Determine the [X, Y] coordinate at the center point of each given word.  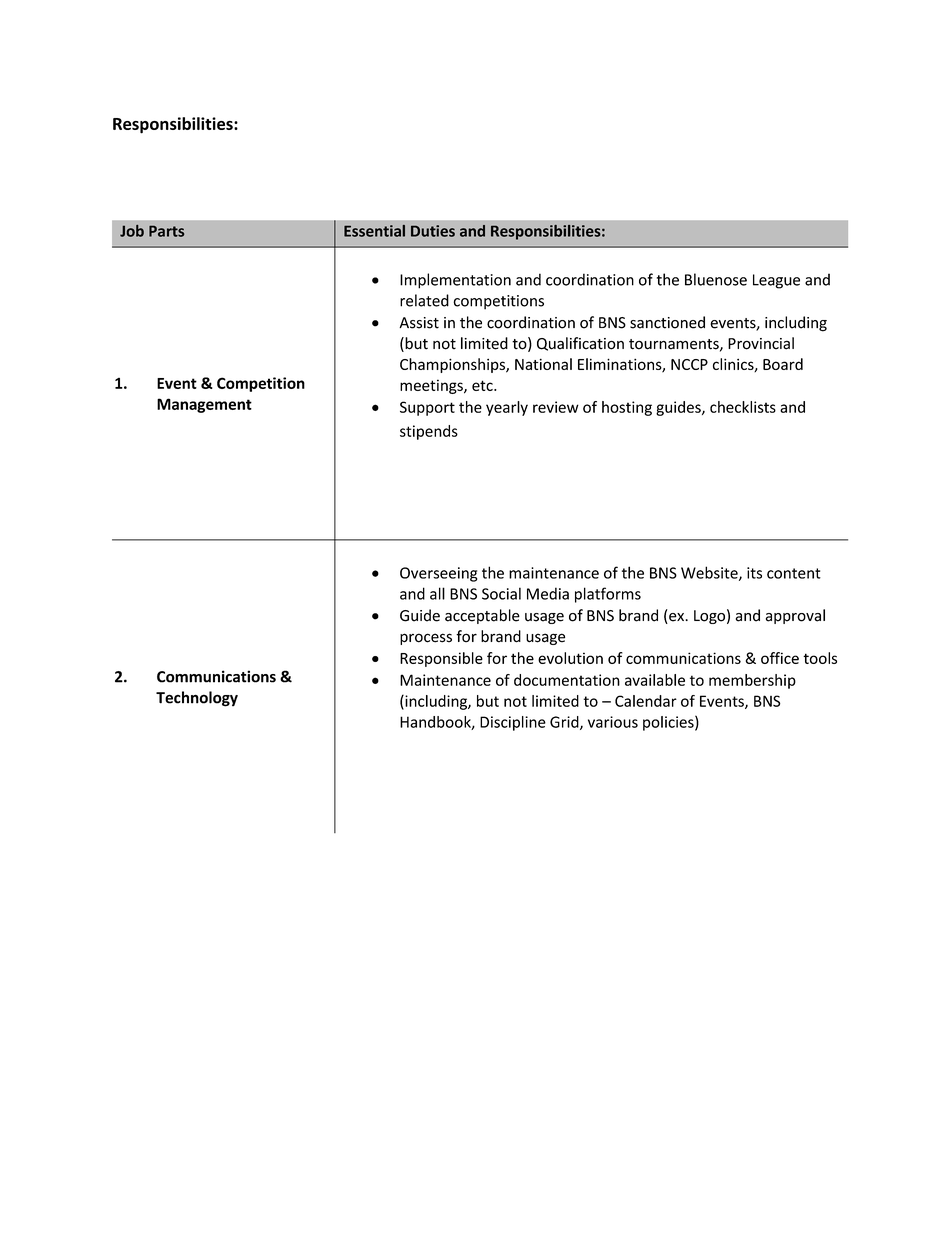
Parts [166, 231]
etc [483, 385]
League [776, 281]
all [437, 593]
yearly [507, 408]
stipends [429, 432]
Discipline [513, 723]
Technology [197, 699]
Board [783, 364]
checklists [743, 407]
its [754, 573]
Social [501, 593]
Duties [433, 231]
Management [204, 405]
